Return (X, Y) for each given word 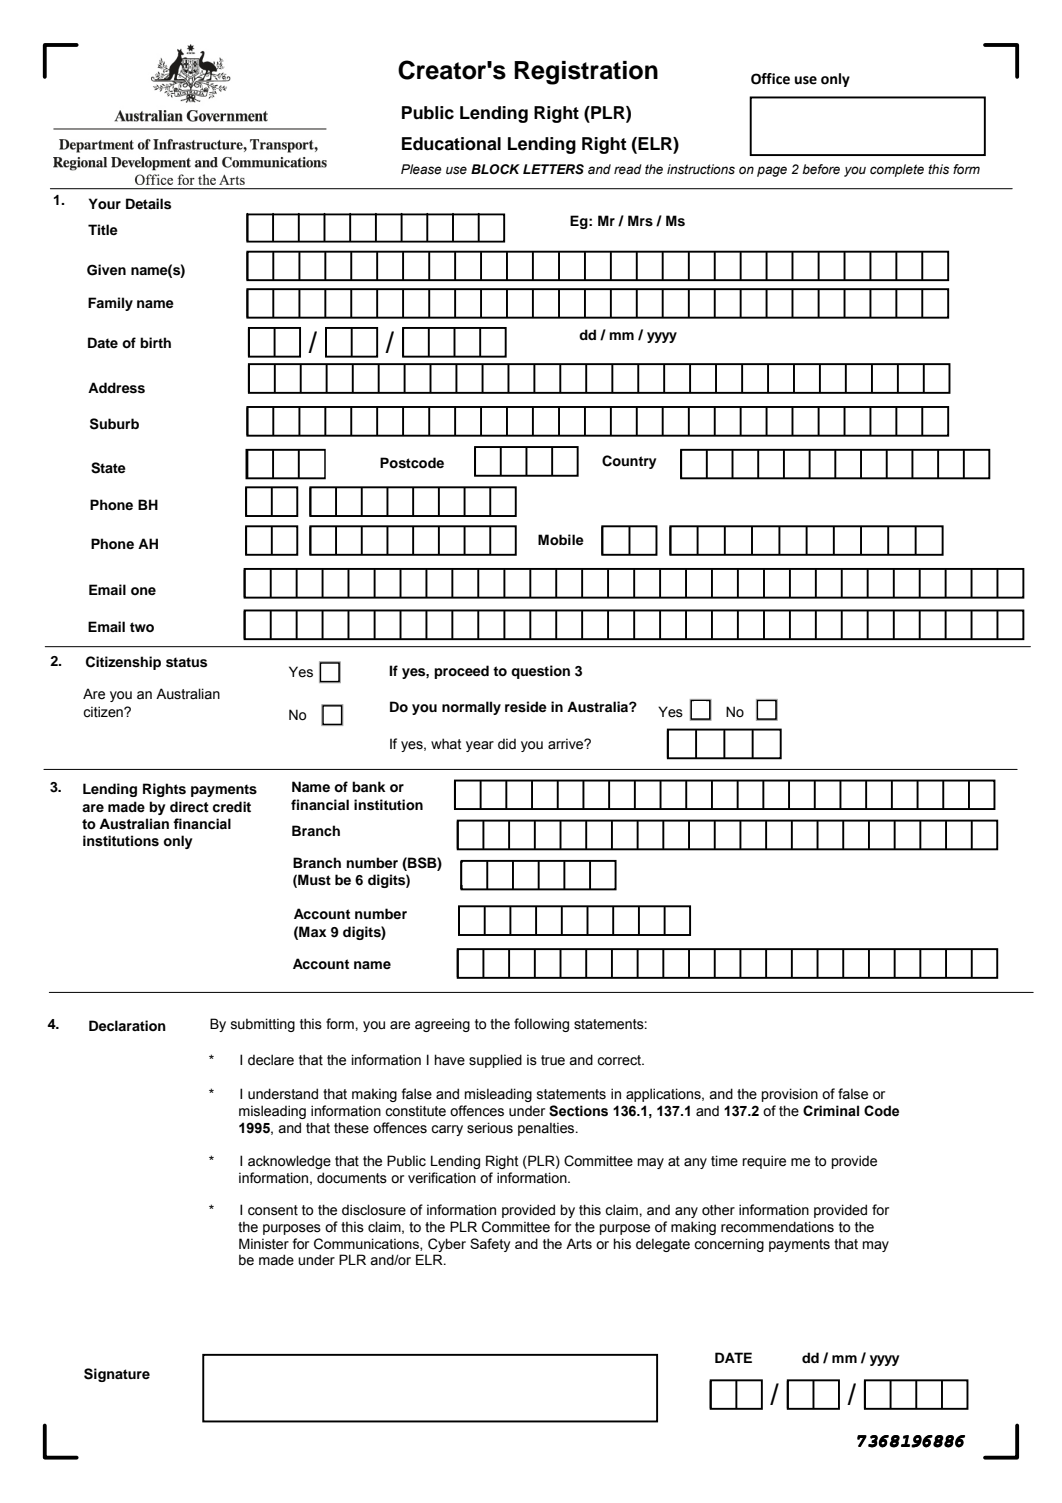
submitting (263, 1025)
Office (770, 79)
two (142, 627)
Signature (117, 1375)
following (541, 1025)
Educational (451, 144)
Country (629, 462)
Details (148, 204)
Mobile (561, 540)
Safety (490, 1245)
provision (790, 1095)
